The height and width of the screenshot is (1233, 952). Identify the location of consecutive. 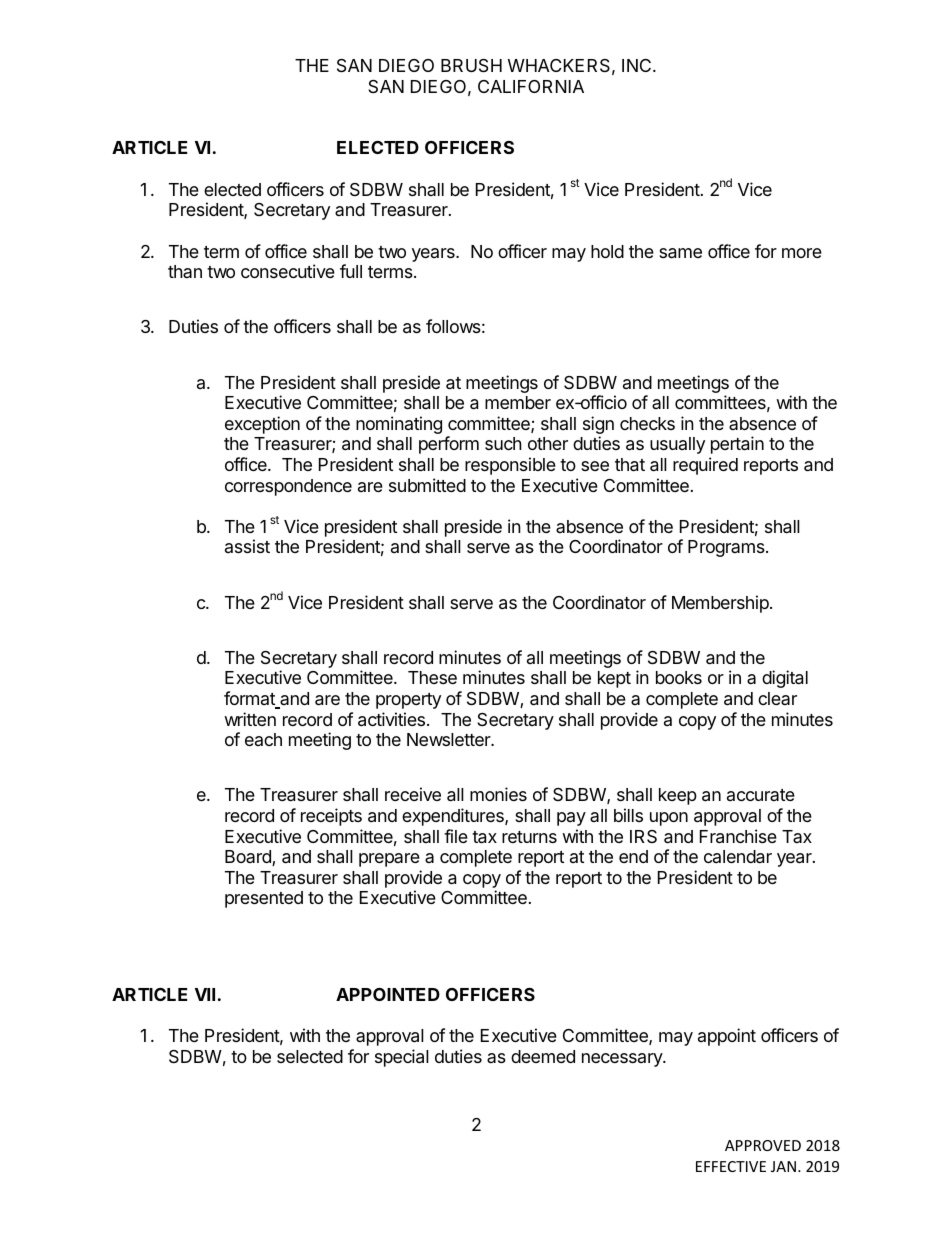
(288, 271).
